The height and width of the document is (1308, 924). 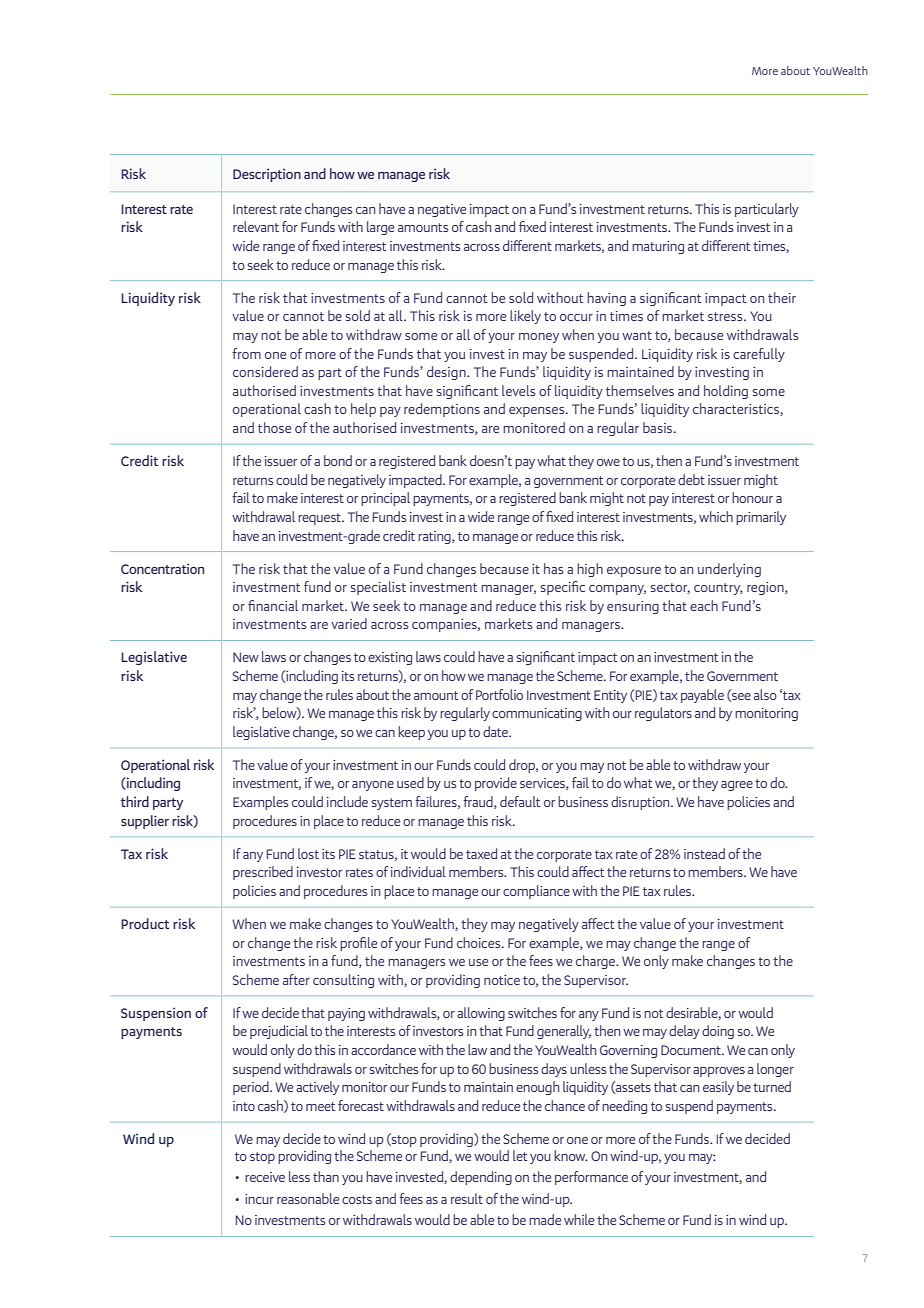 What do you see at coordinates (658, 247) in the document?
I see `maturing` at bounding box center [658, 247].
